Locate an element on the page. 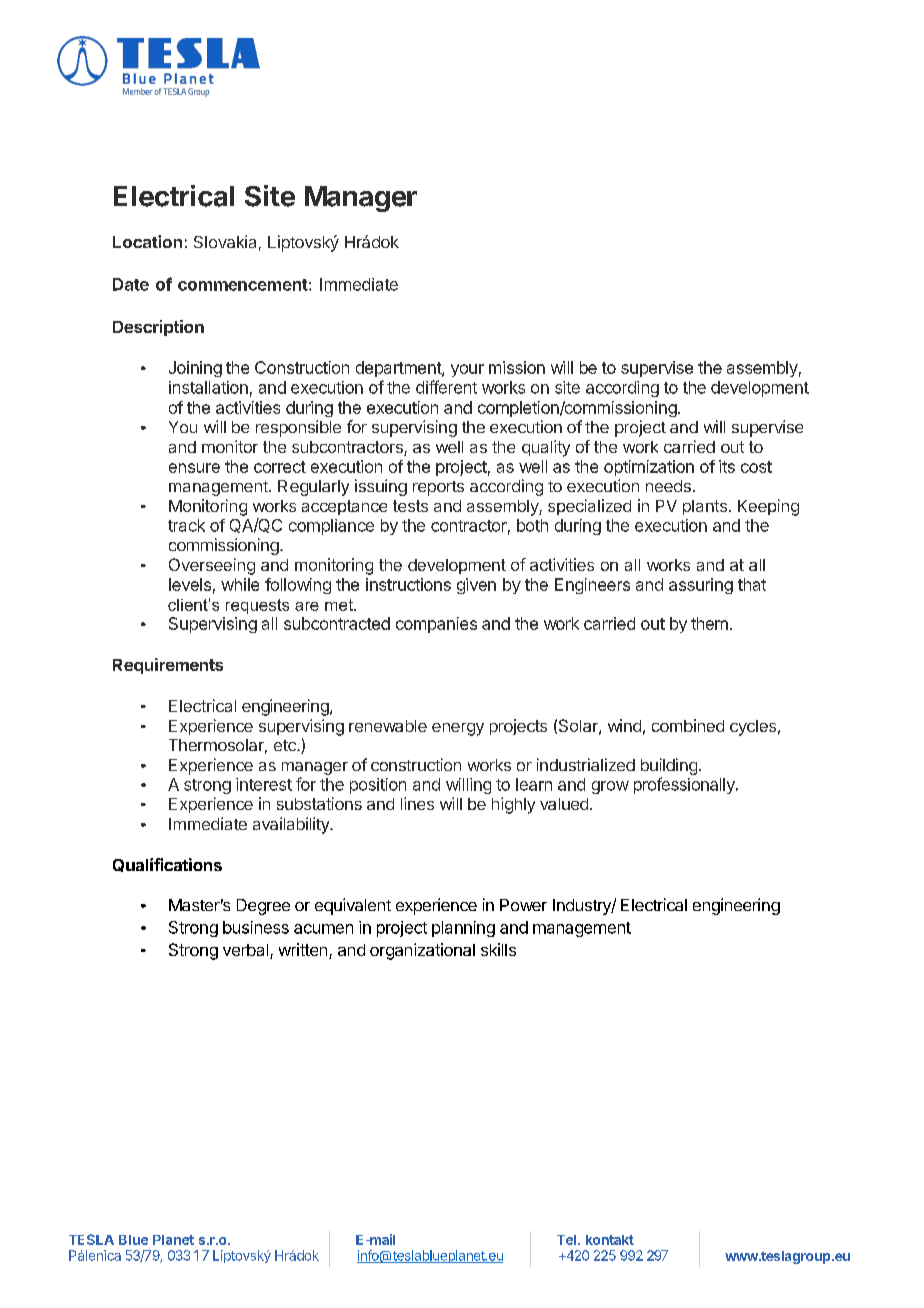 Image resolution: width=924 pixels, height=1308 pixels. etc is located at coordinates (286, 745).
